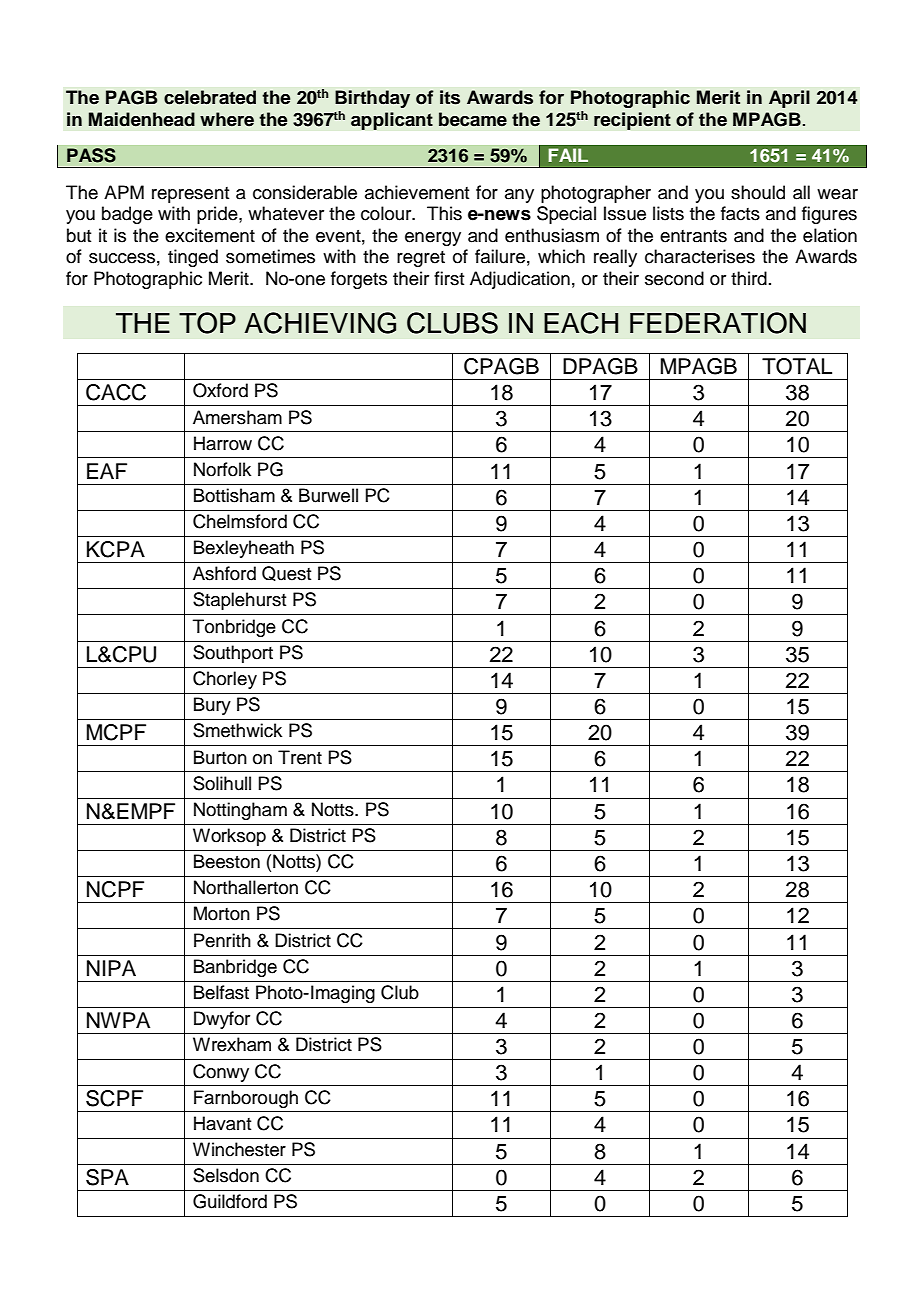 The width and height of the document is (924, 1307). What do you see at coordinates (222, 940) in the document?
I see `Penrith` at bounding box center [222, 940].
